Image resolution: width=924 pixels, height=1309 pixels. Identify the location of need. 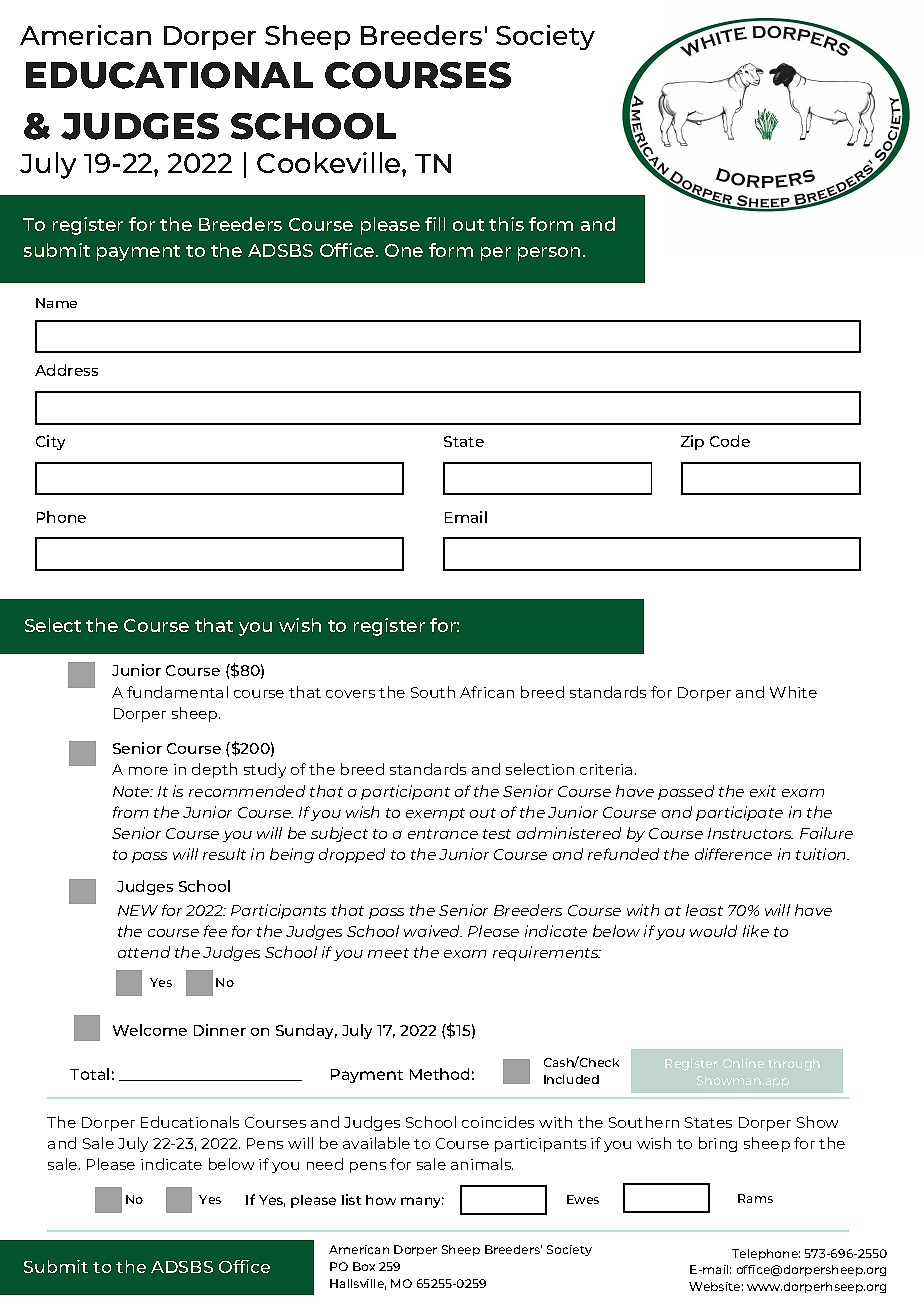
(325, 1164).
